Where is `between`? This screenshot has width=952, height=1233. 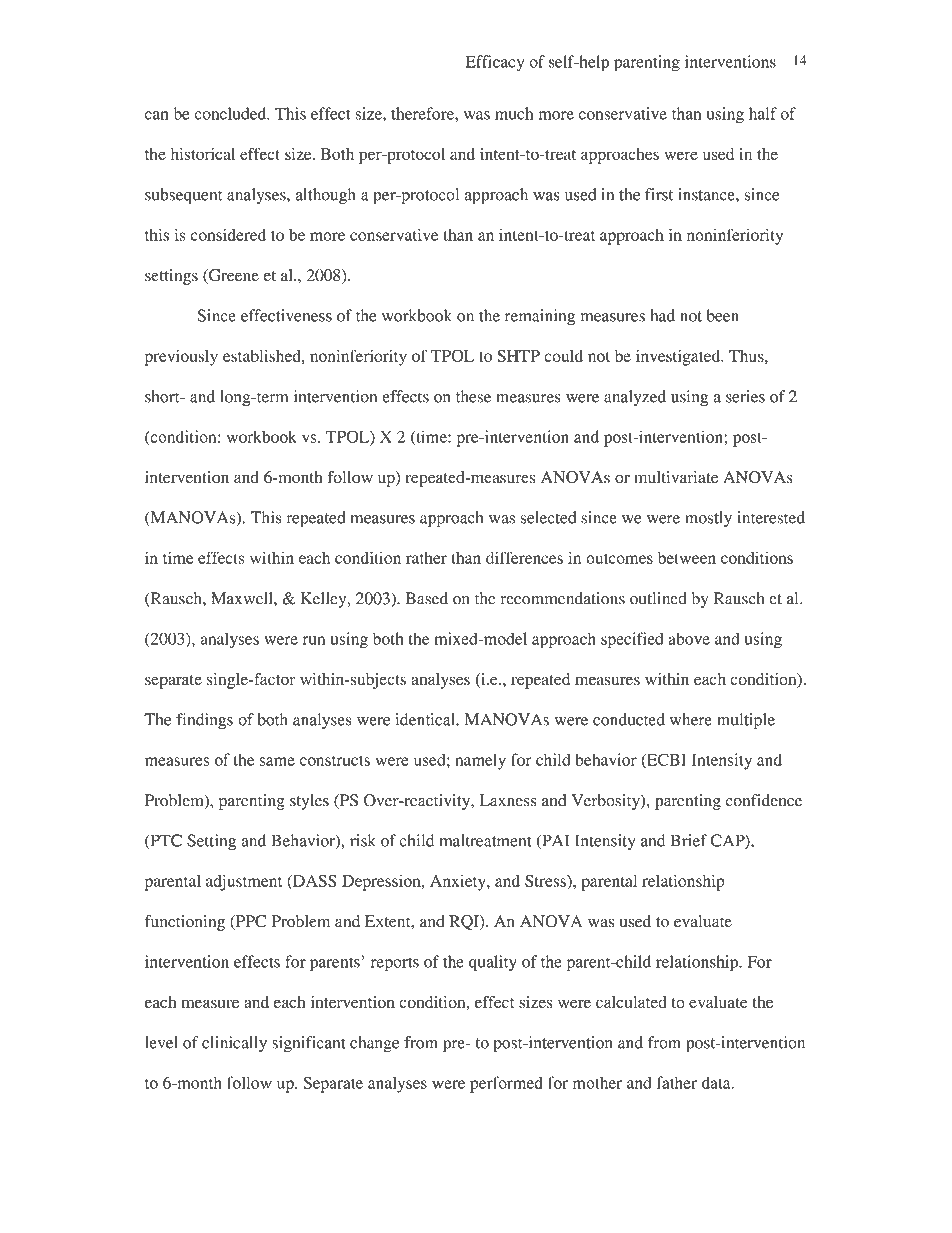
between is located at coordinates (687, 558).
